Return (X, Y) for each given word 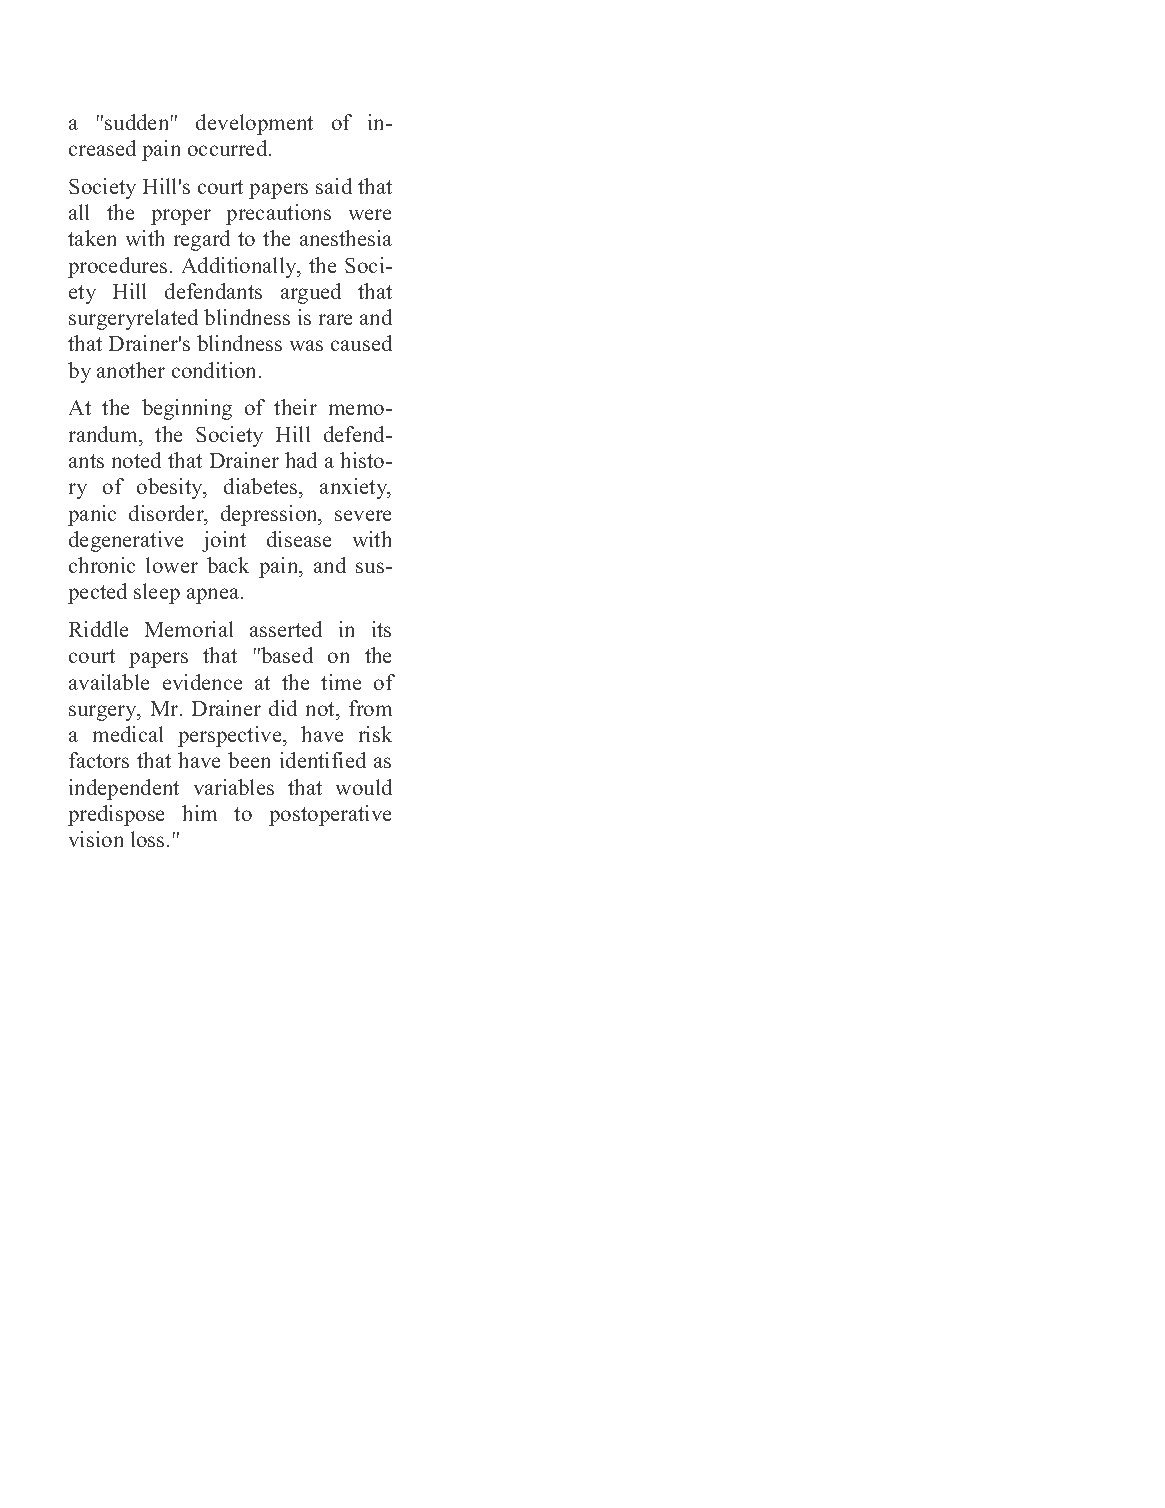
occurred (229, 148)
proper (181, 217)
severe (363, 515)
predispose (116, 815)
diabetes (262, 488)
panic (92, 515)
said (334, 186)
